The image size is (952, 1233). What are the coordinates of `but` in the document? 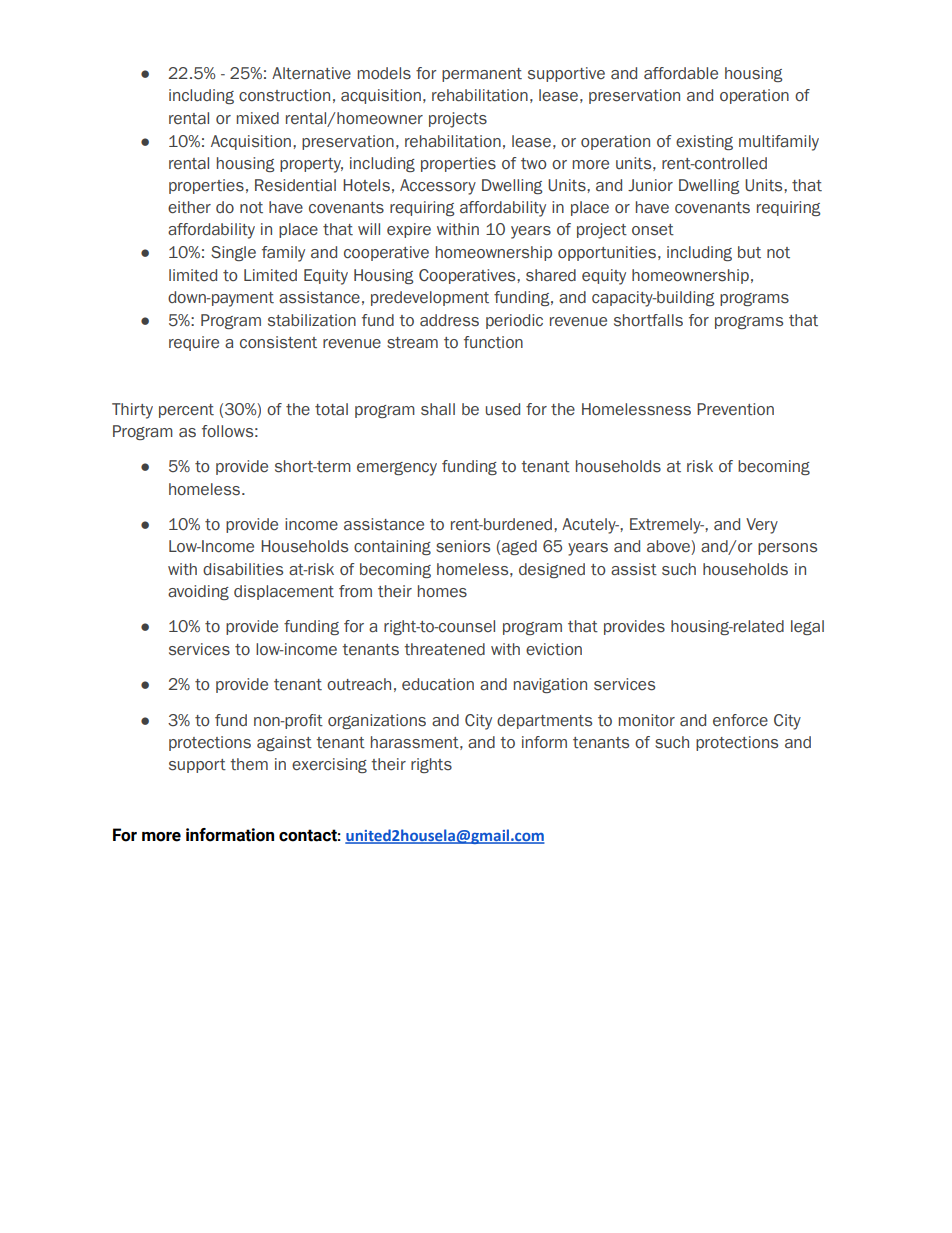 It's located at (749, 252).
